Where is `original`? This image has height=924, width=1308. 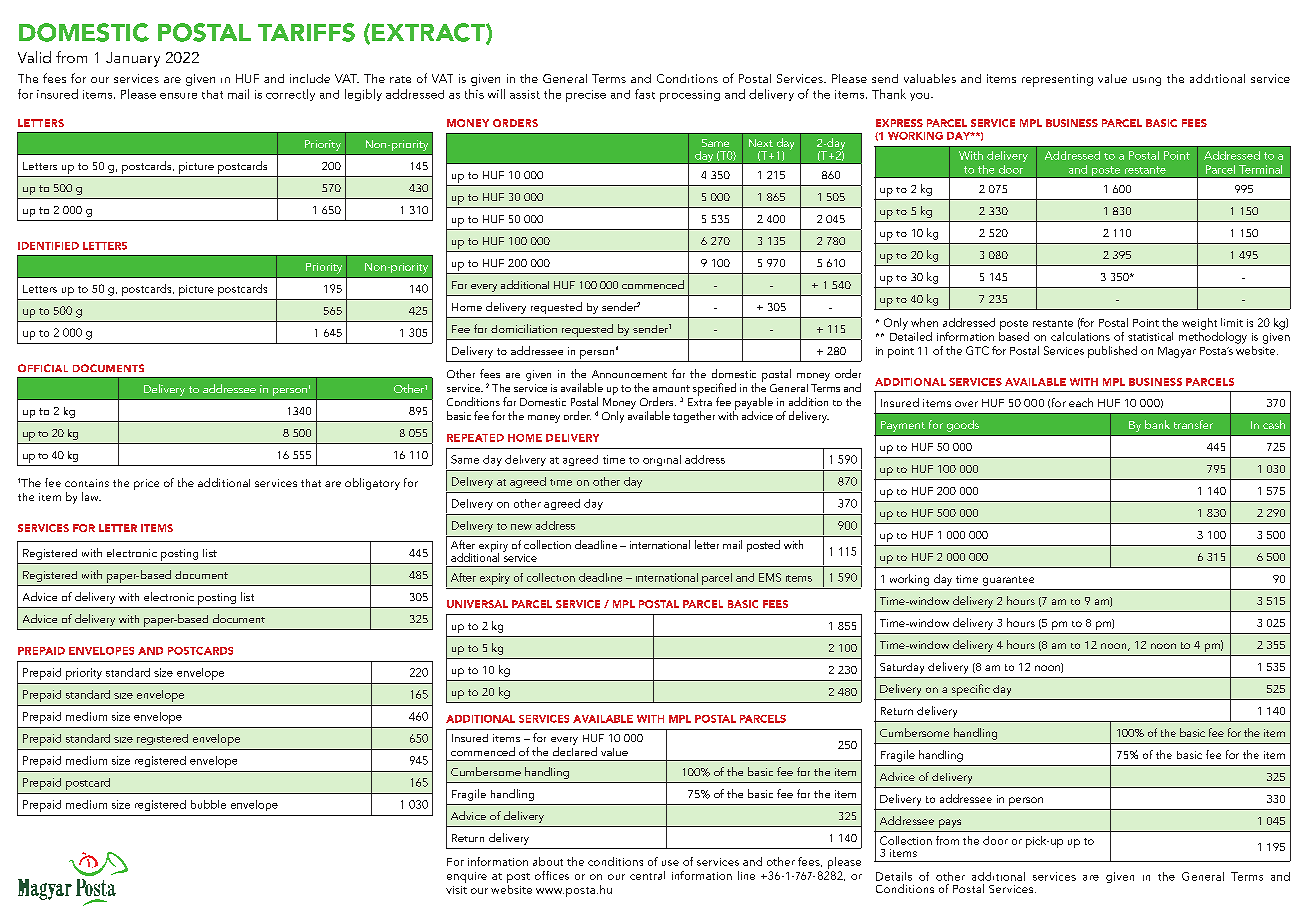 original is located at coordinates (662, 460).
